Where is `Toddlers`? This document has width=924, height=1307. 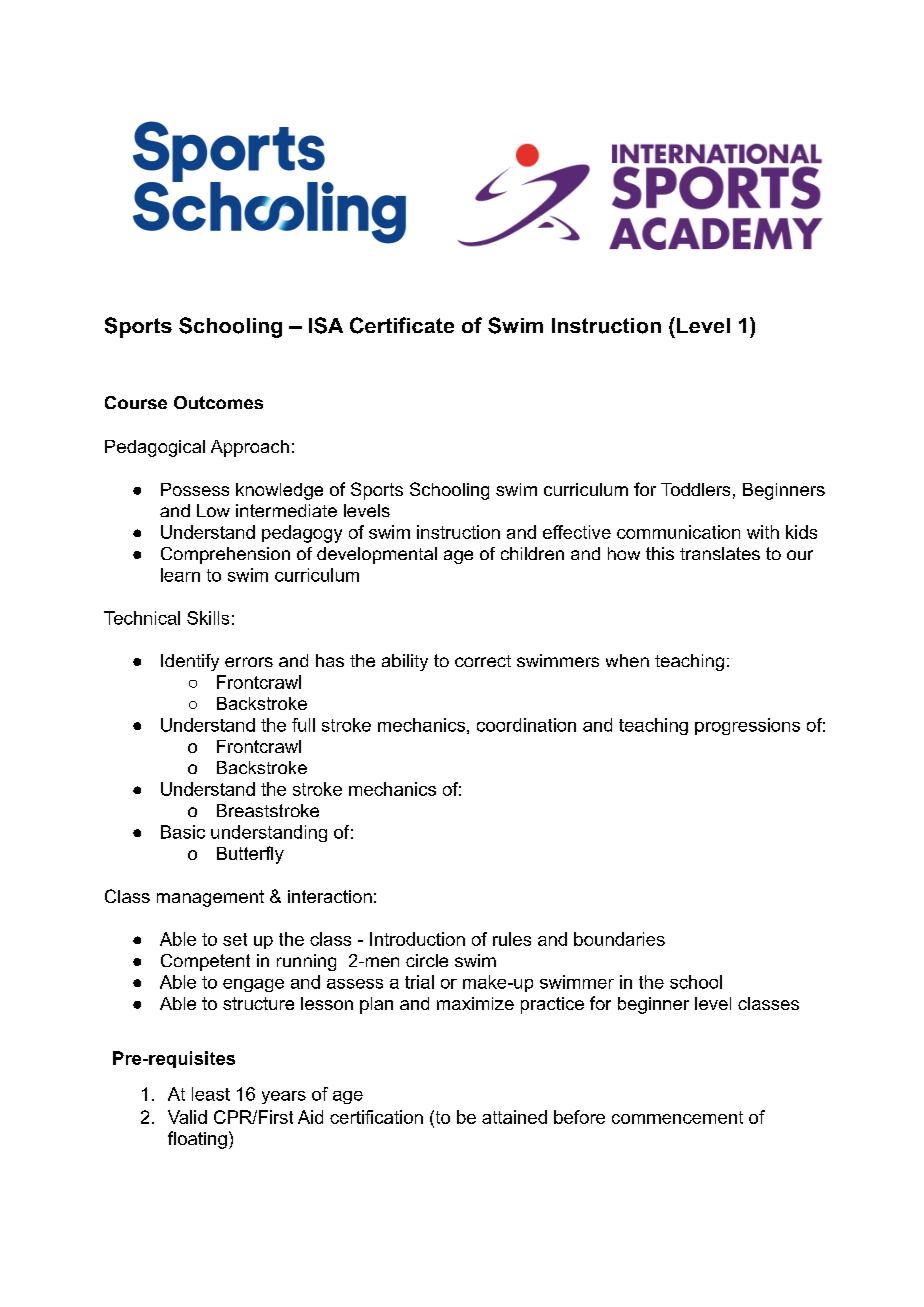
Toddlers is located at coordinates (695, 489).
